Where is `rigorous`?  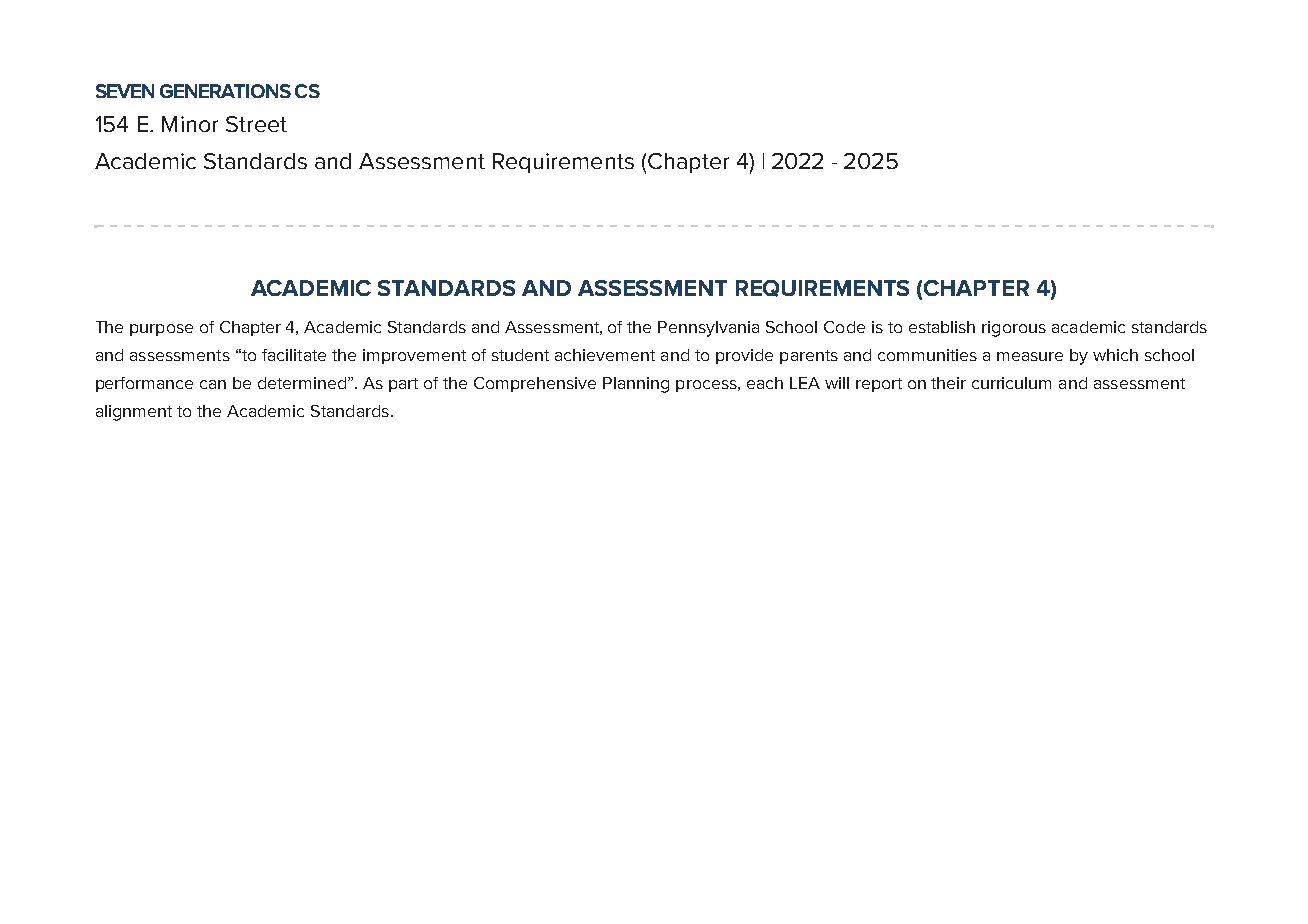
rigorous is located at coordinates (1014, 329).
